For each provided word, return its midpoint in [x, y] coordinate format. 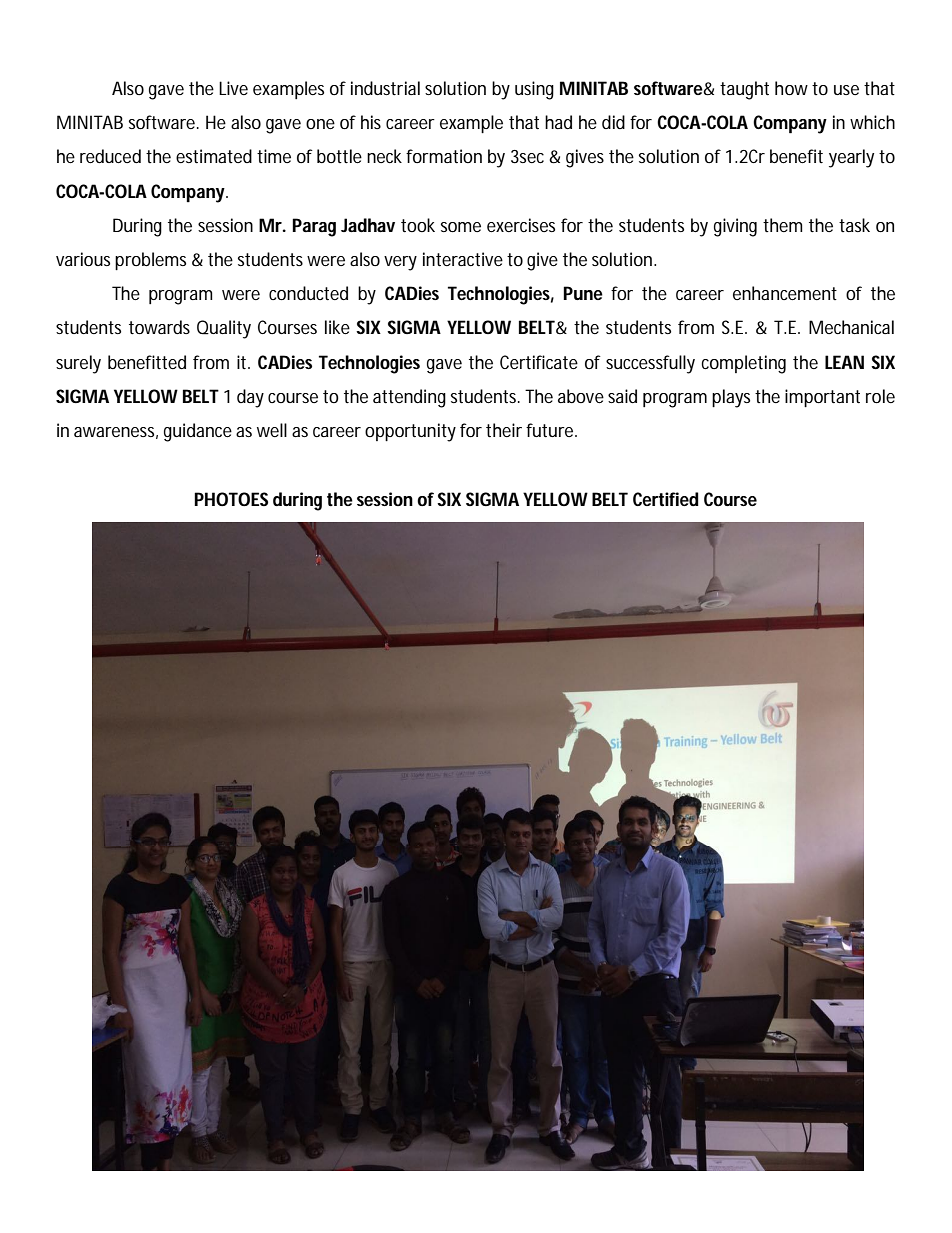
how [791, 88]
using [534, 90]
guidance [198, 432]
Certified [666, 499]
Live [233, 88]
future [551, 430]
